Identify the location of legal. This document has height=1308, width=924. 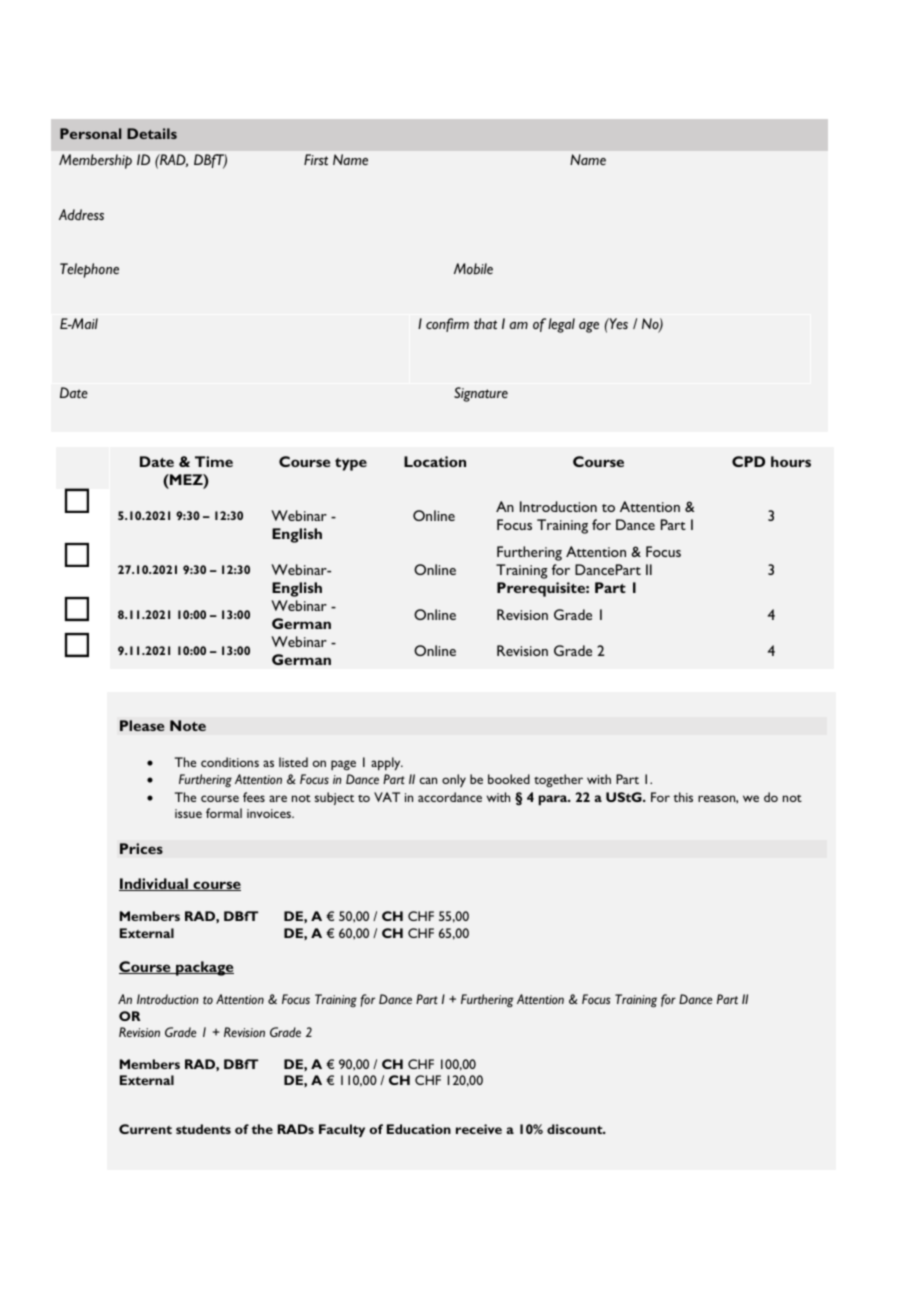
(561, 325).
